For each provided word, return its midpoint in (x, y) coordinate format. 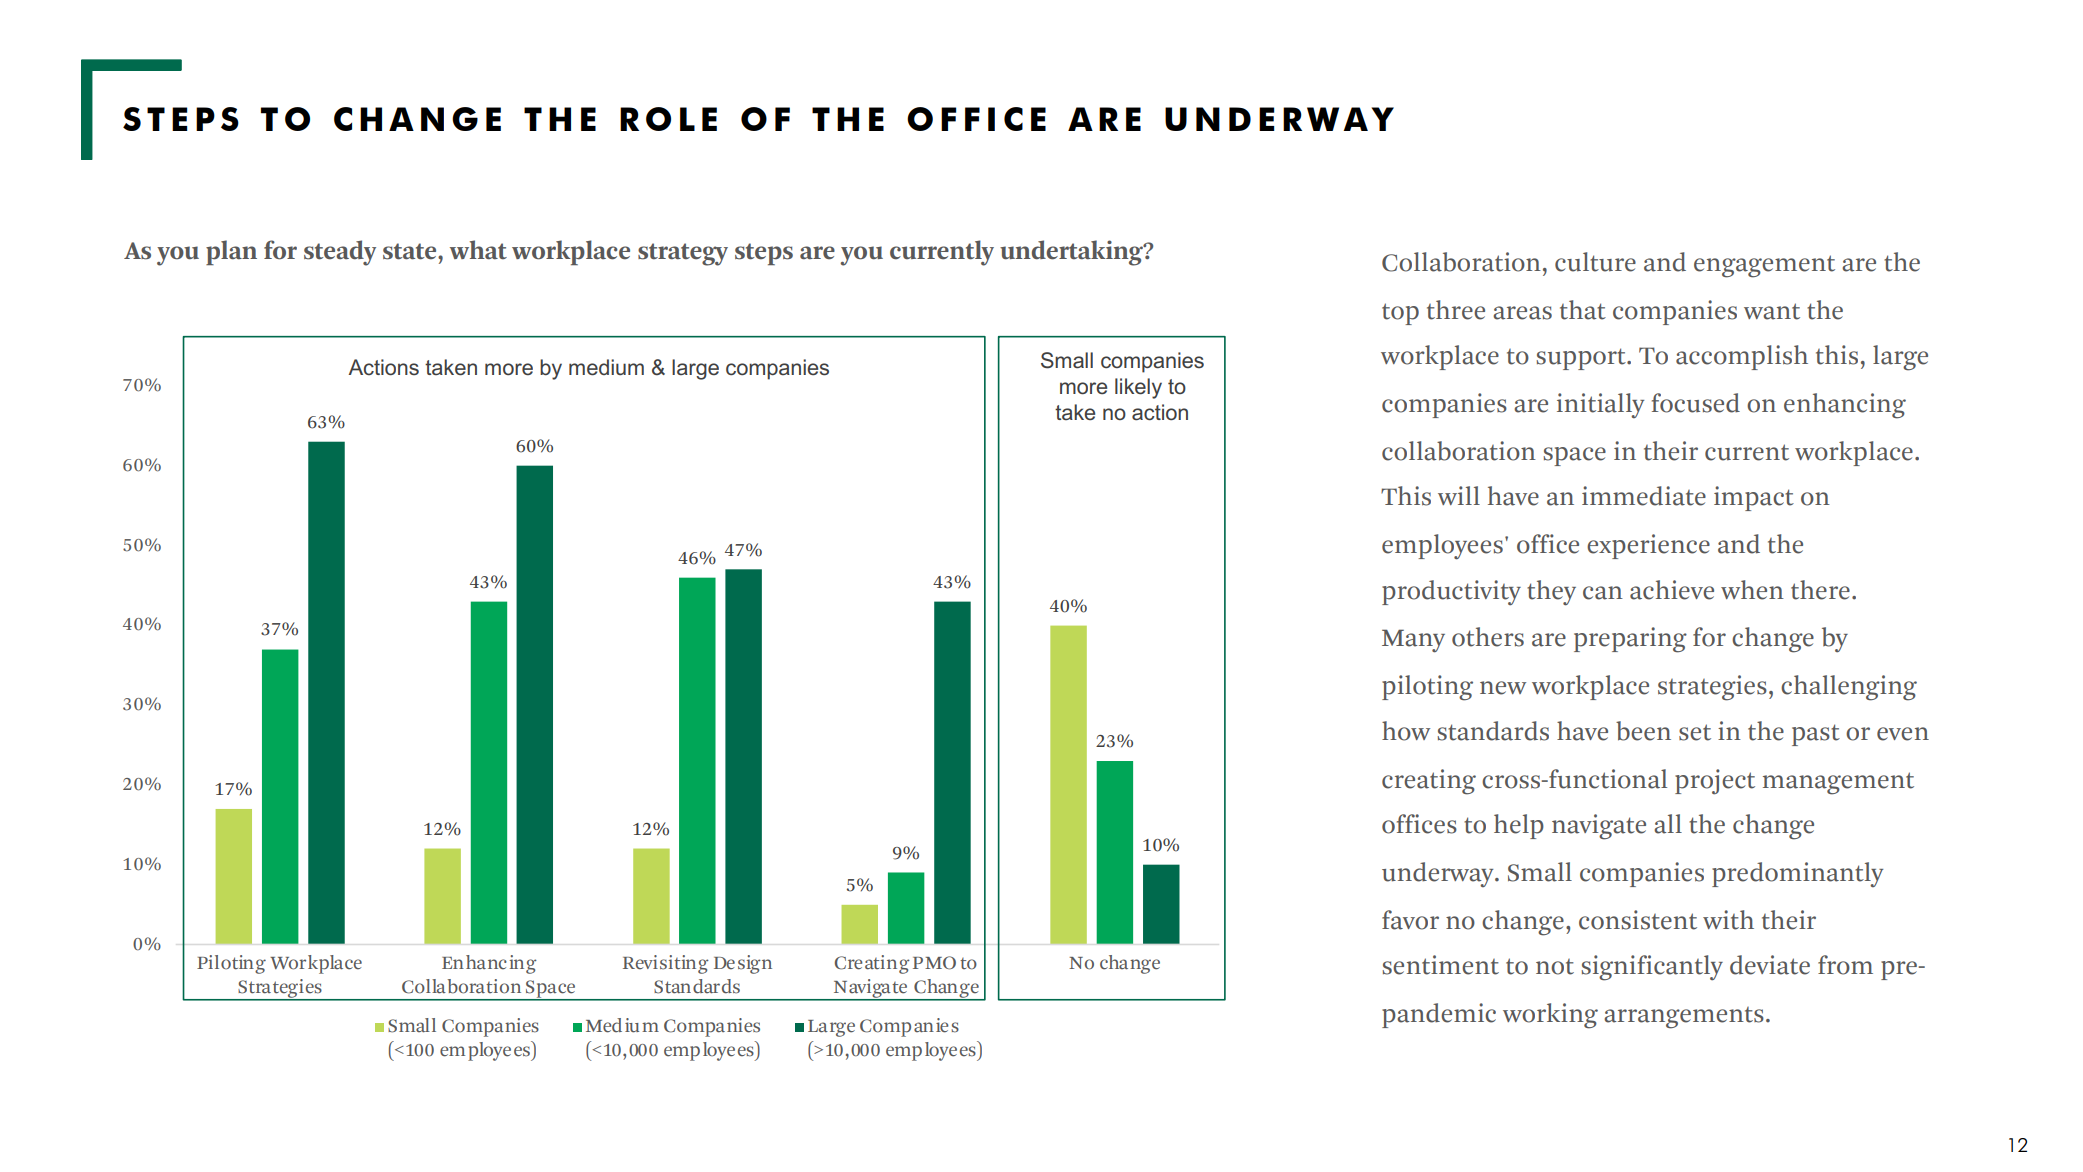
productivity (1451, 593)
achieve (1672, 590)
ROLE (668, 119)
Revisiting (666, 964)
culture (1595, 262)
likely (1138, 388)
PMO (934, 963)
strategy (683, 254)
